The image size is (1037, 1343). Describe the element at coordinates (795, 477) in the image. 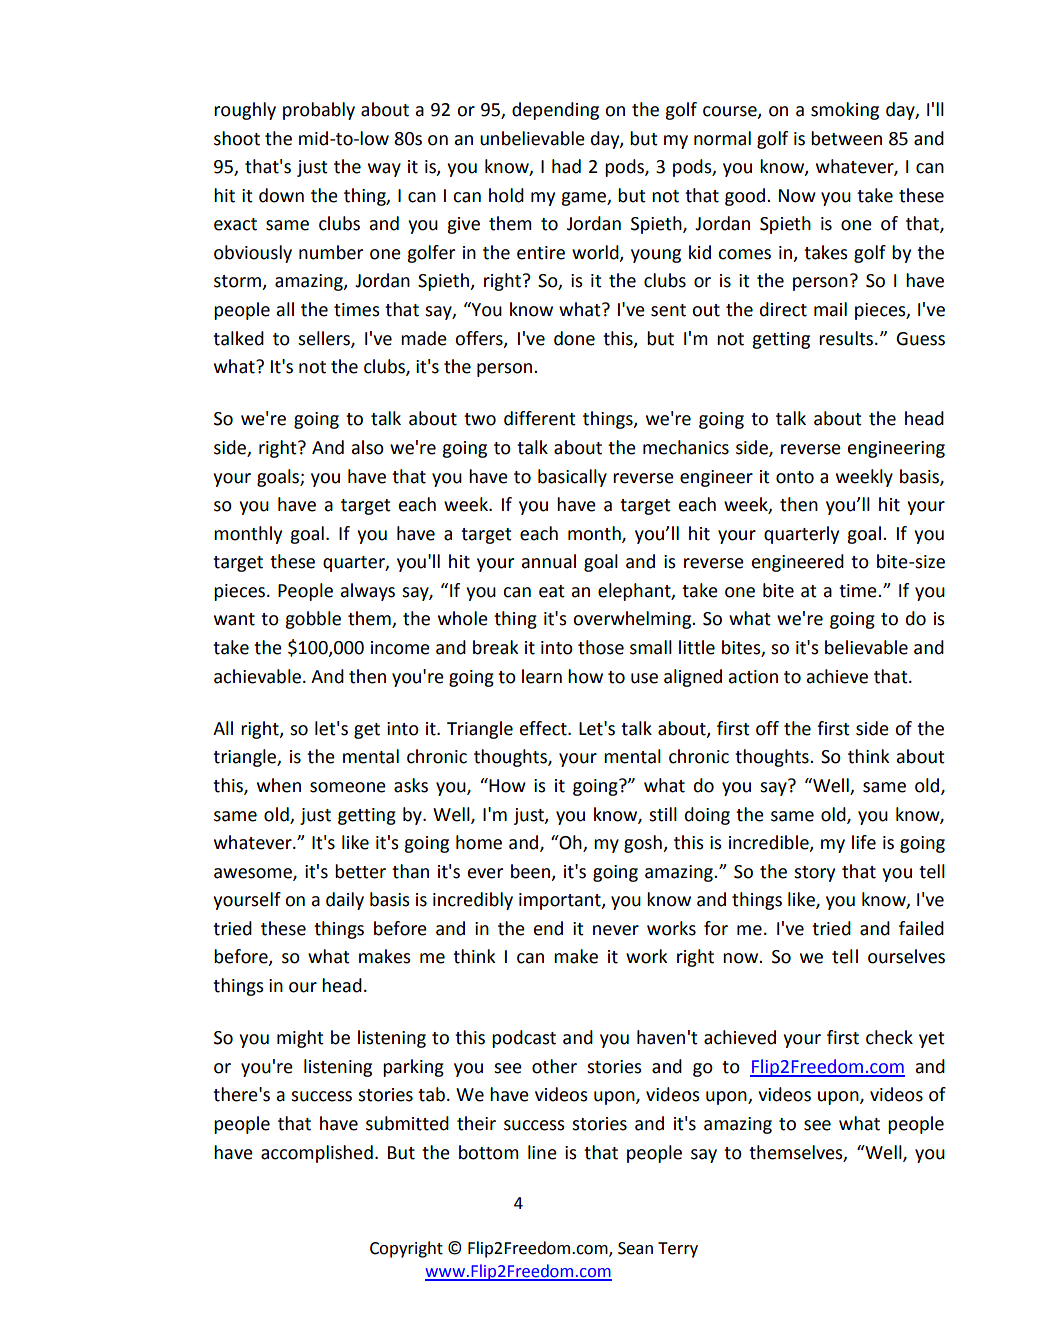

I see `onto` at that location.
